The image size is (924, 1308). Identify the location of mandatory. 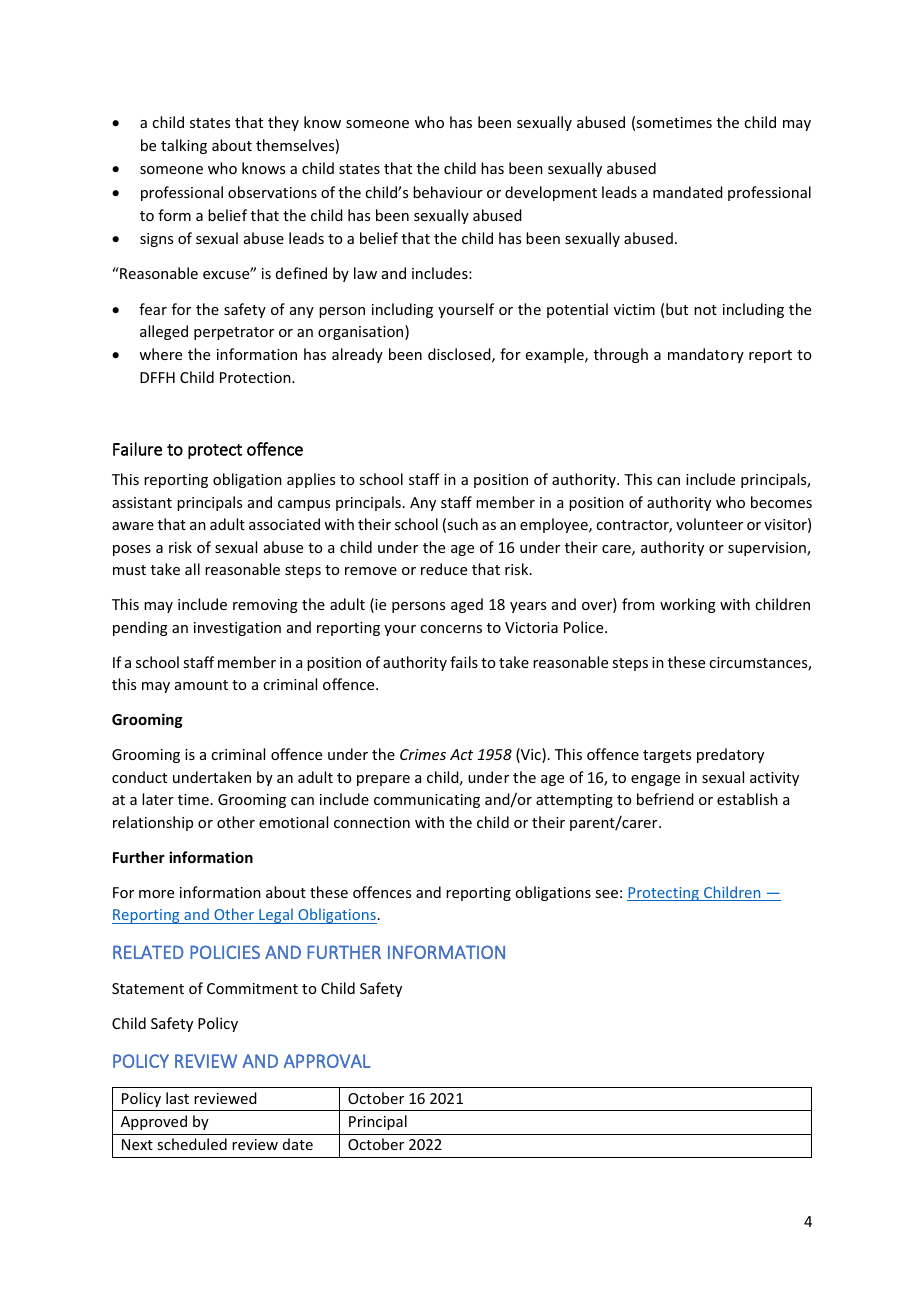
(706, 355).
